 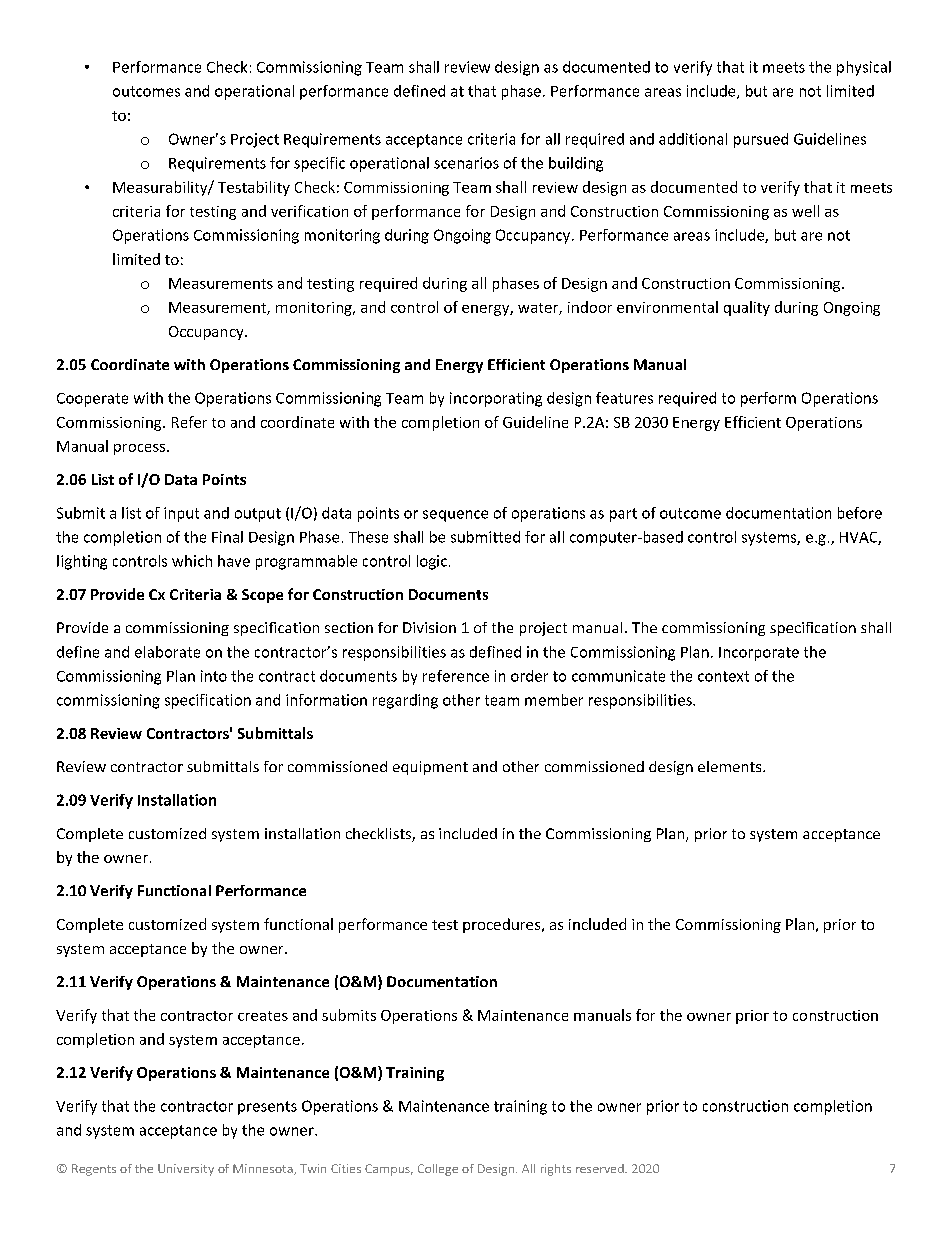 What do you see at coordinates (309, 211) in the screenshot?
I see `verification` at bounding box center [309, 211].
